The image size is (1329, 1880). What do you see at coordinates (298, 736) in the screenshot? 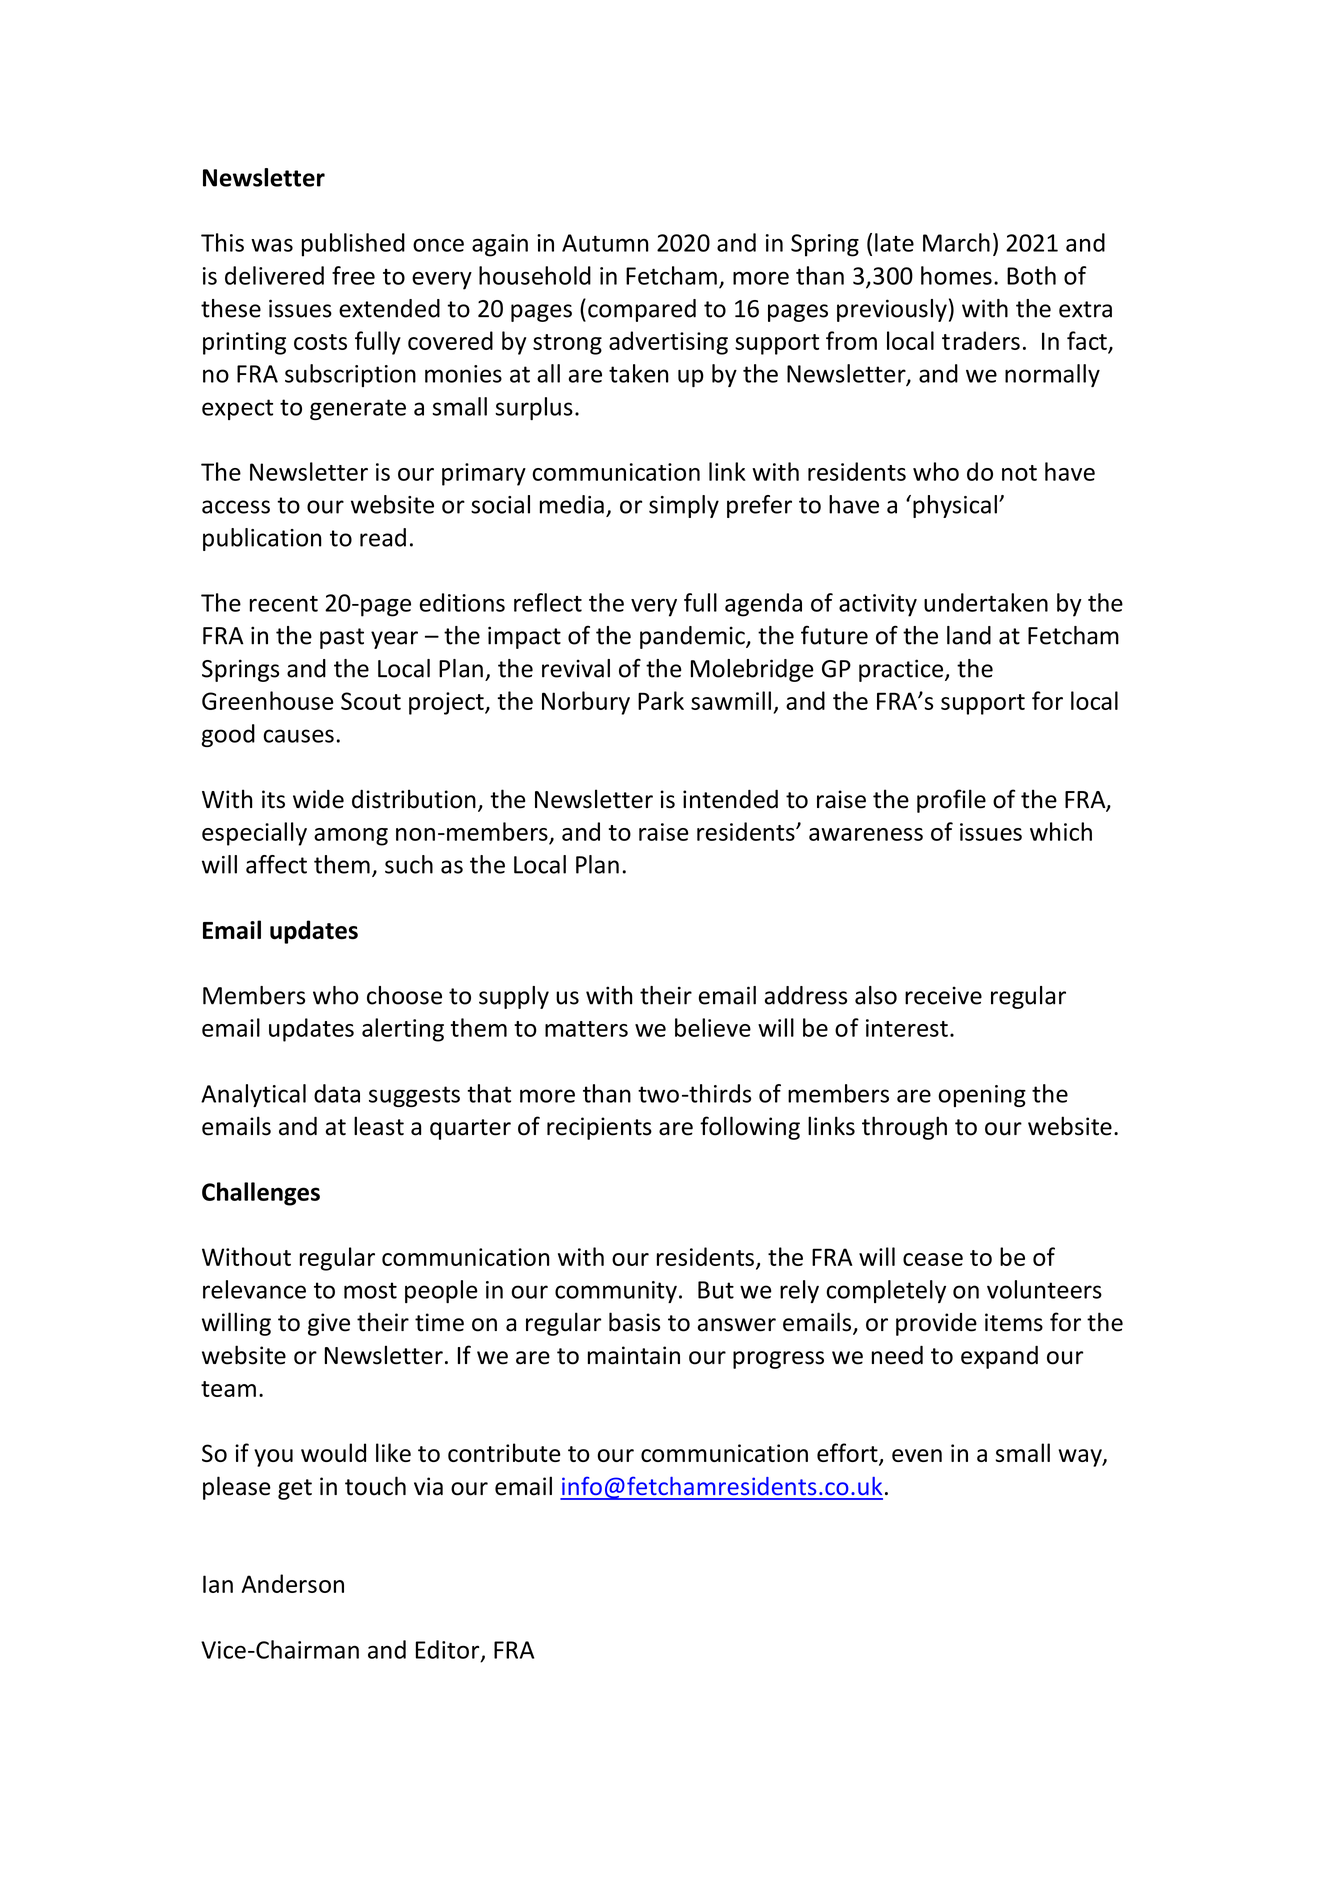
I see `causes` at bounding box center [298, 736].
